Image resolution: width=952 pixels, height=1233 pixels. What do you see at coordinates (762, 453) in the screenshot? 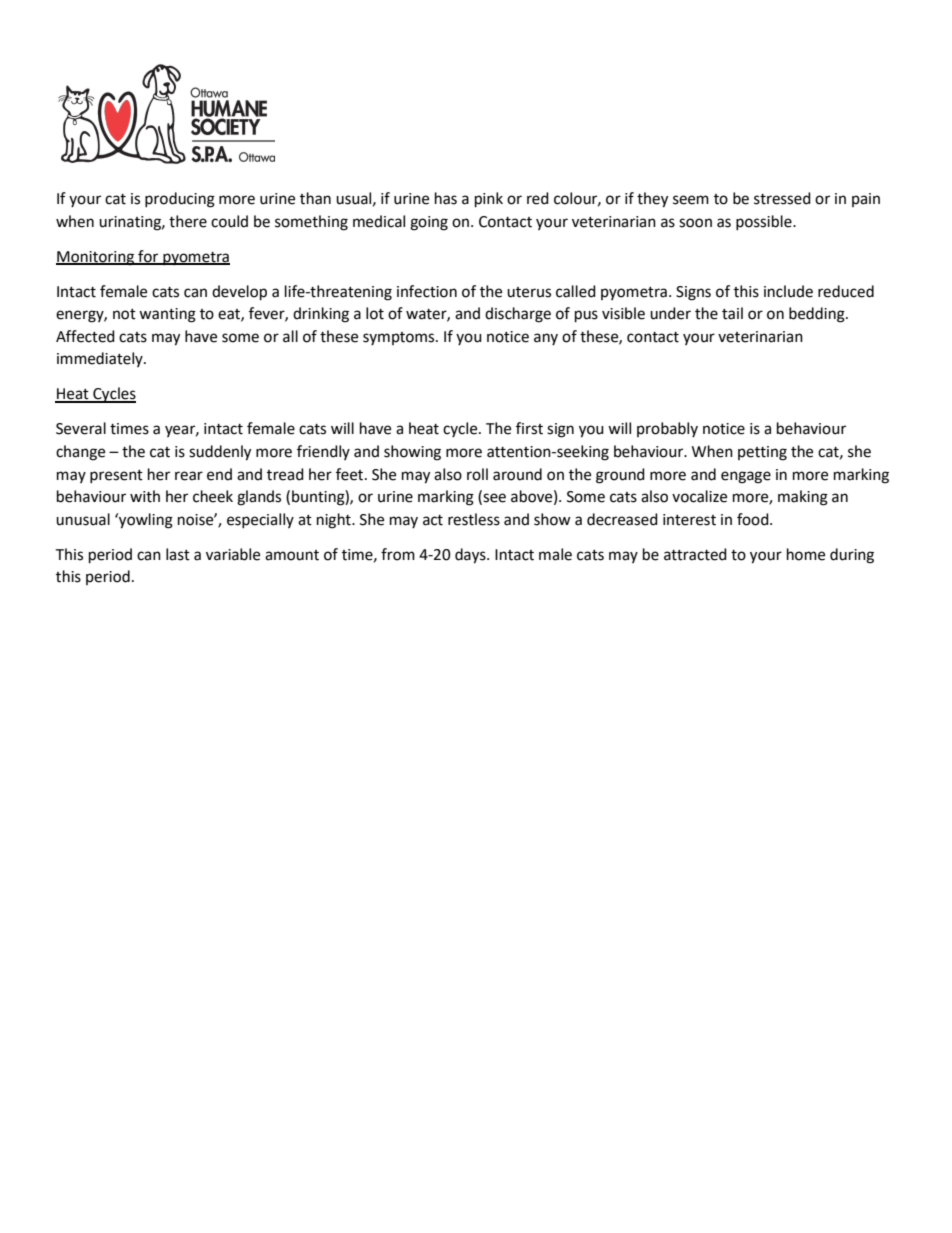
I see `petting` at bounding box center [762, 453].
